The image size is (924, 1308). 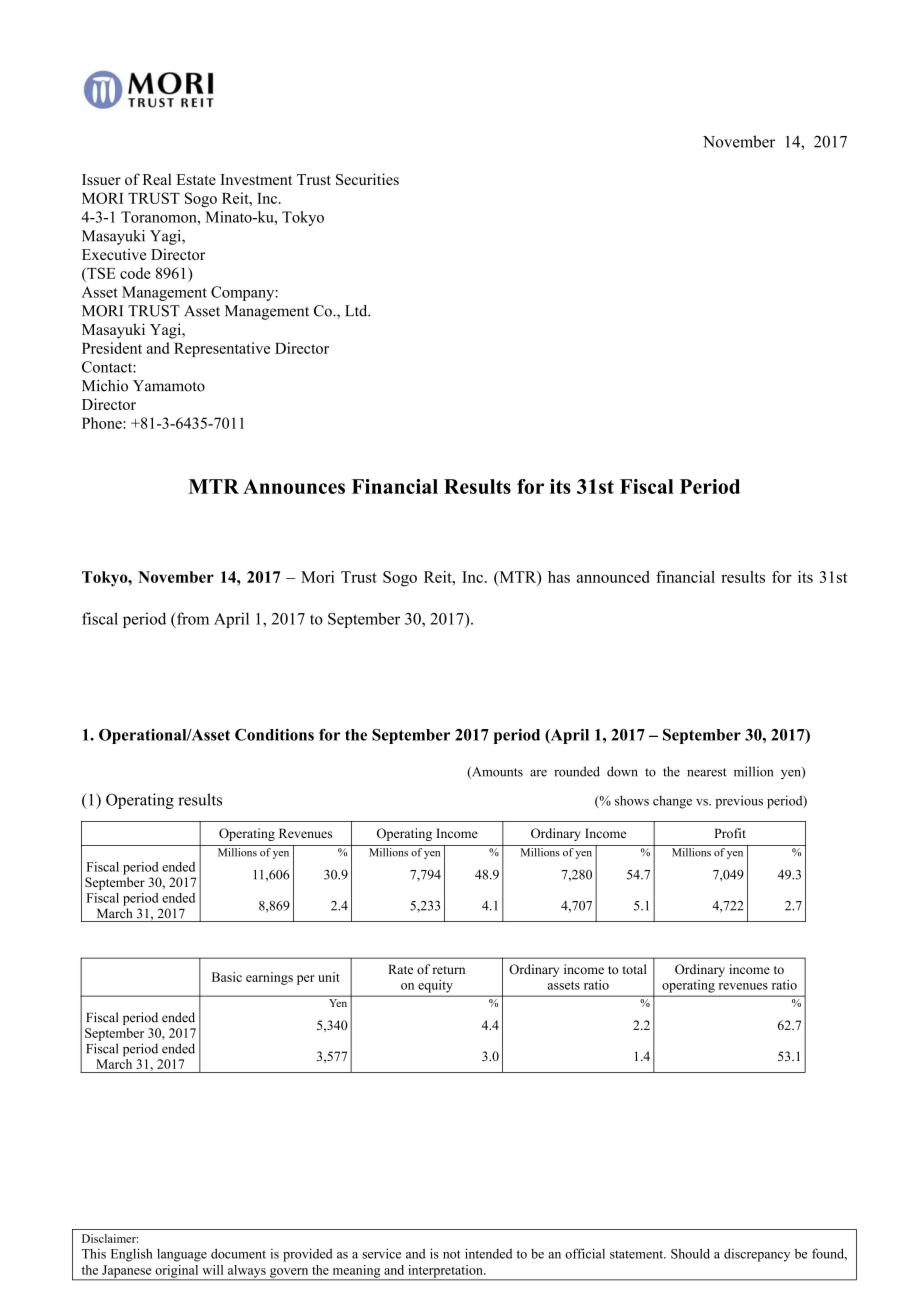 I want to click on Investment, so click(x=256, y=179).
